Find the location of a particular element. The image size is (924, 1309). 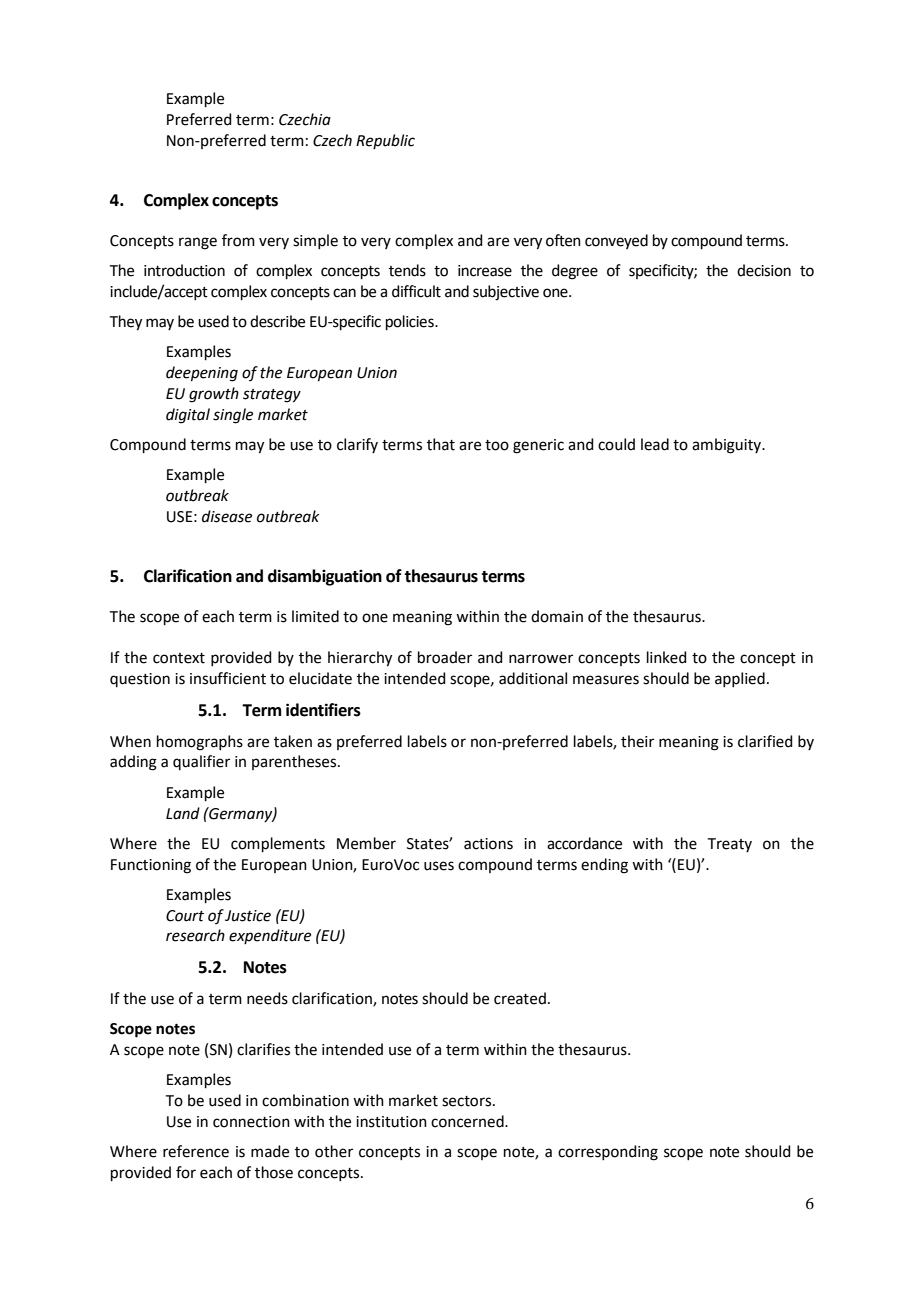

conveyed is located at coordinates (616, 241).
